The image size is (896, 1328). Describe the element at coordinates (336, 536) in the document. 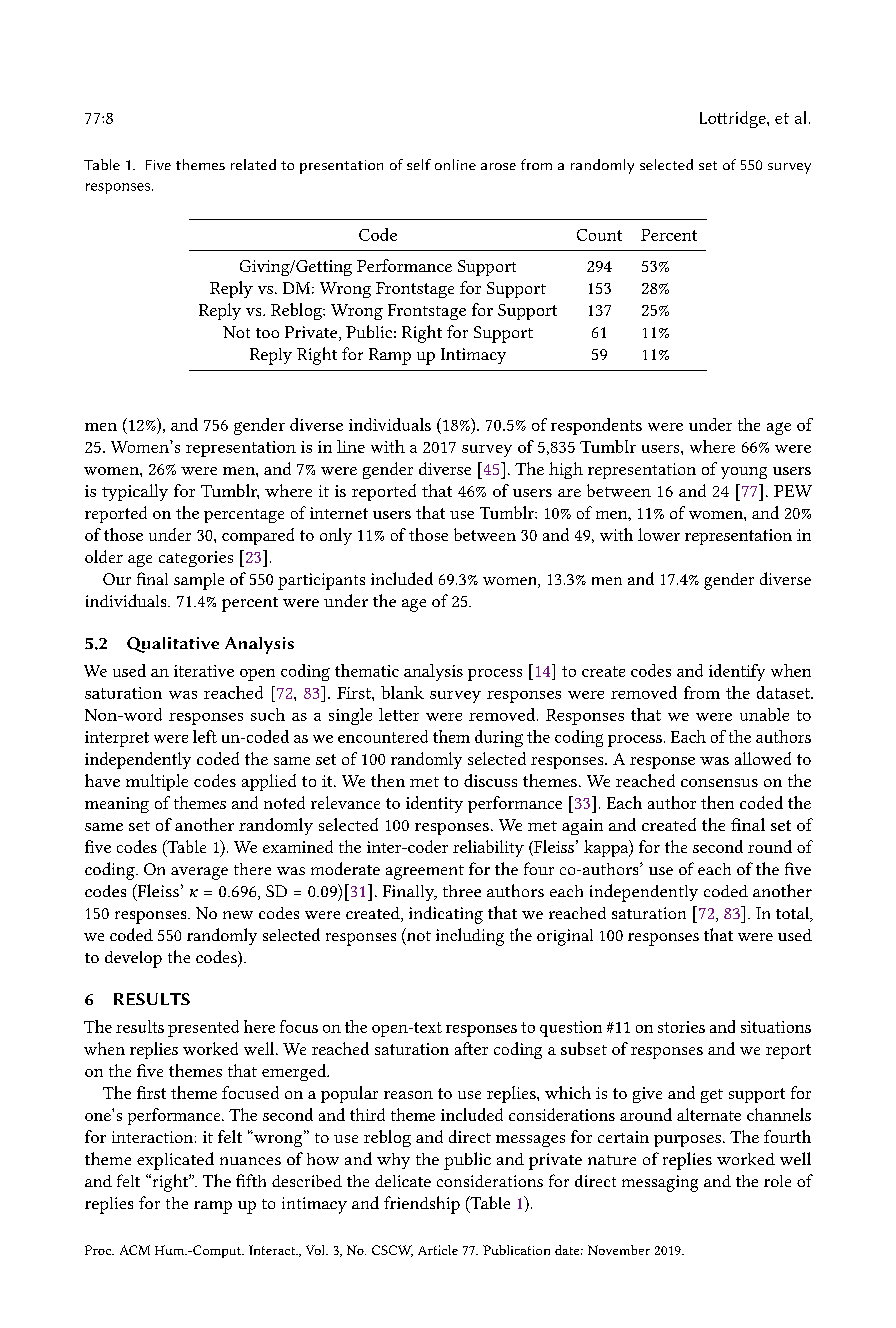

I see `only` at that location.
